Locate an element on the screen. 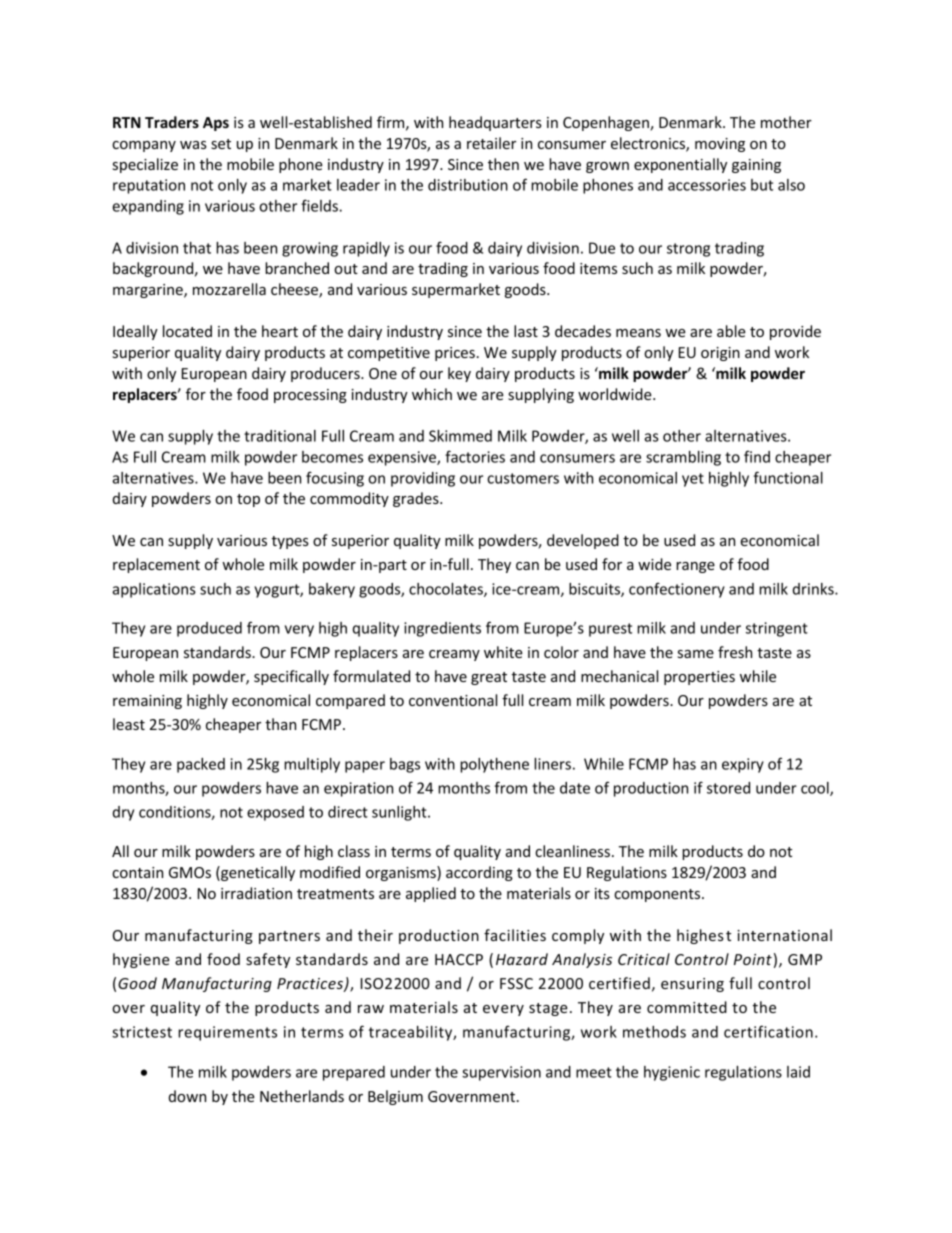  moving is located at coordinates (720, 145).
